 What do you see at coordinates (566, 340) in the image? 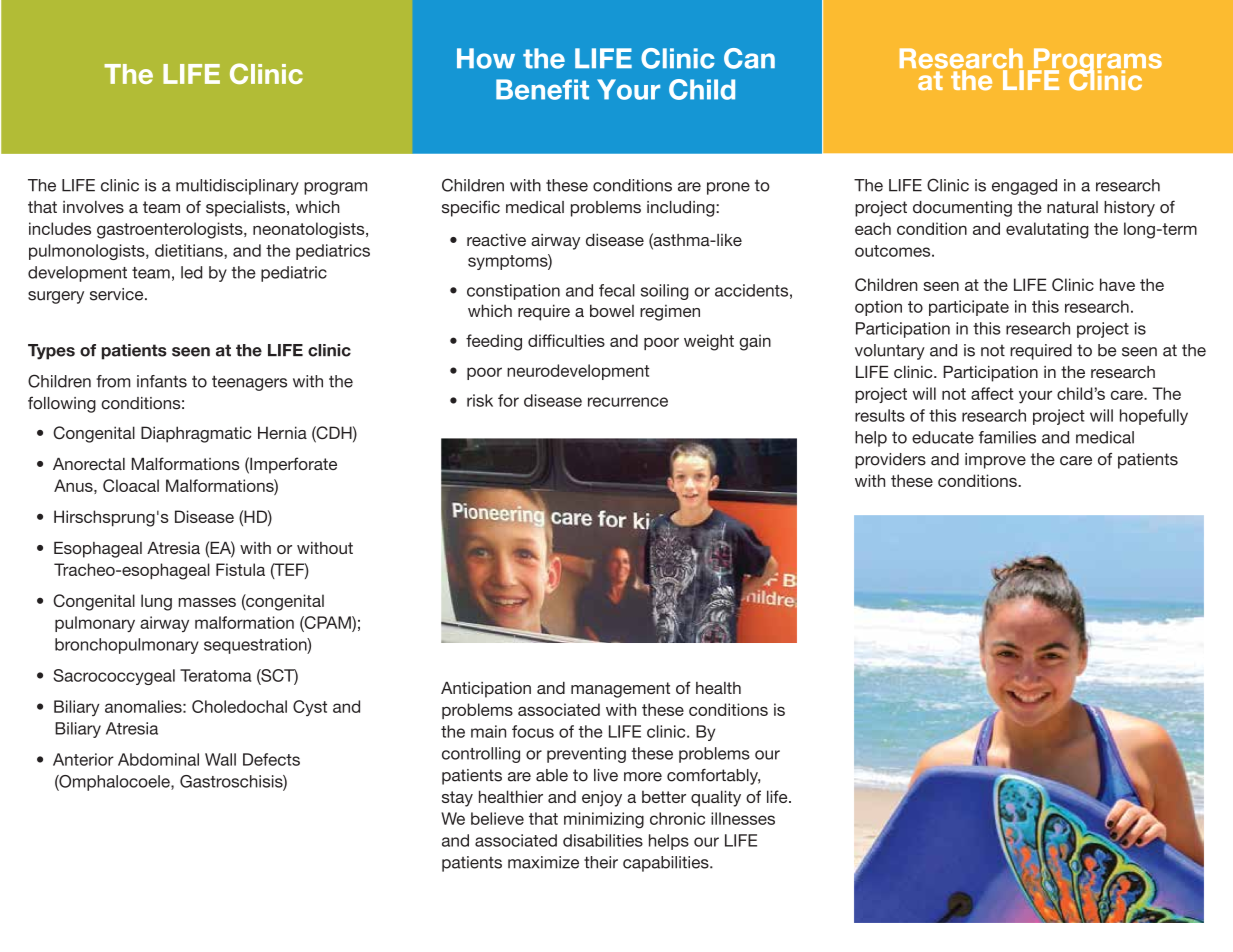
I see `difficulties` at bounding box center [566, 340].
